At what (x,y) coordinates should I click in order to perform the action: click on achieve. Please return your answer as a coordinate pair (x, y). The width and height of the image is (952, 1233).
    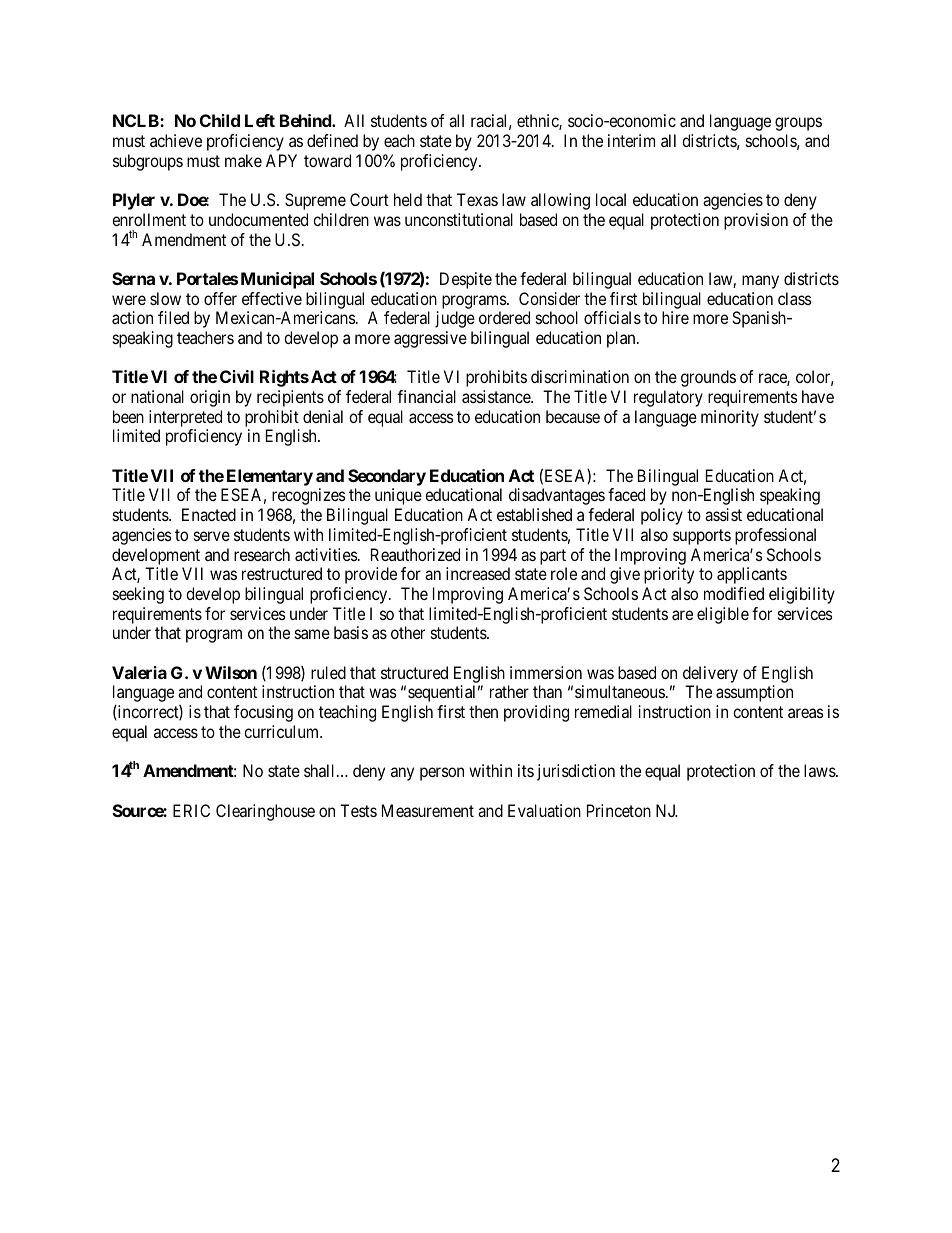
    Looking at the image, I should click on (176, 140).
